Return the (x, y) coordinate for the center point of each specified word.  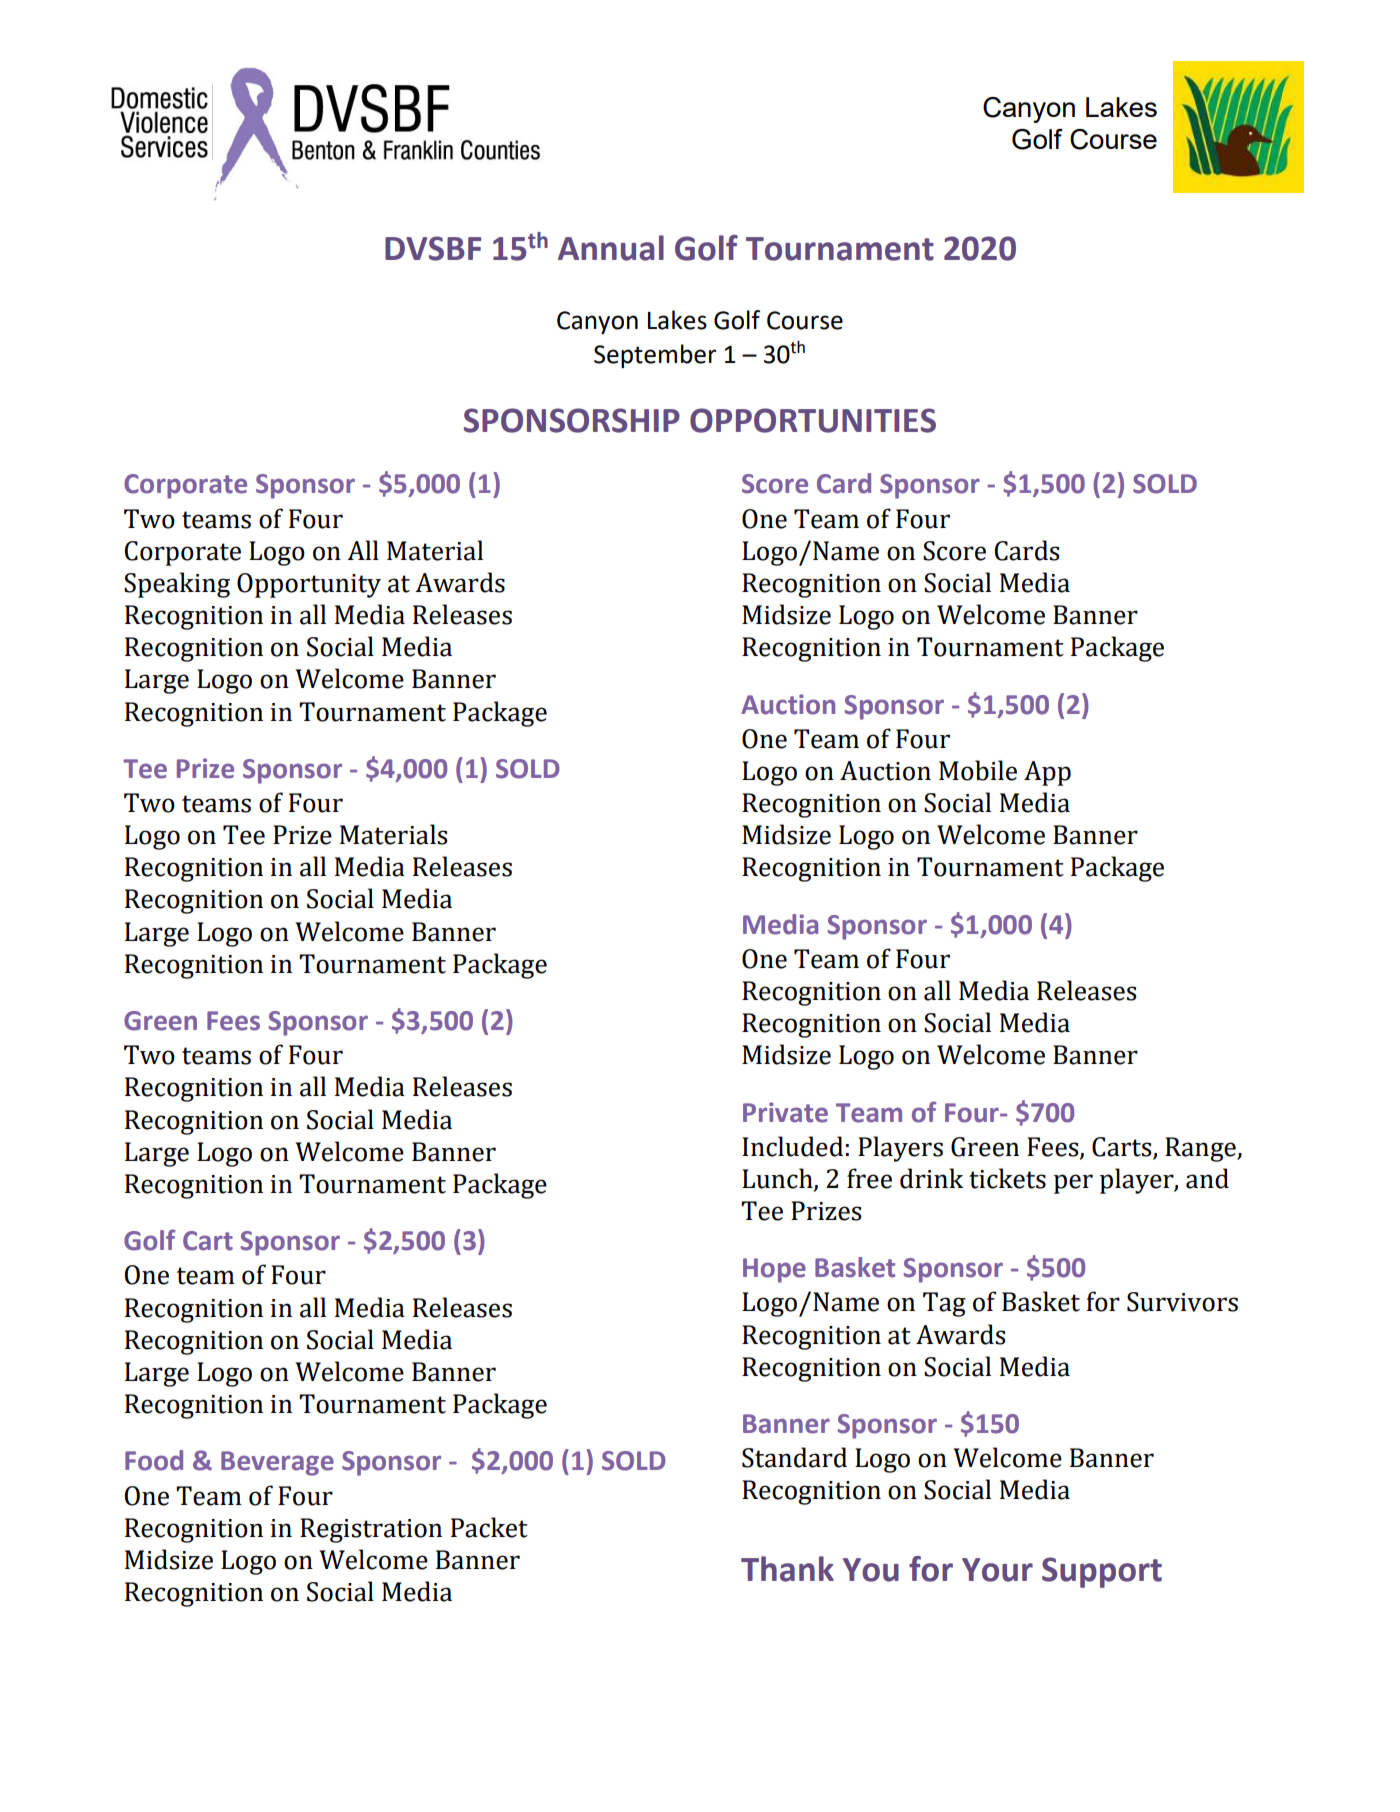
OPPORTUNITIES (813, 420)
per (1073, 1184)
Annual (611, 248)
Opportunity (309, 585)
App (1047, 773)
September (655, 356)
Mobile (978, 770)
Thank (787, 1569)
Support (1102, 1572)
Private (785, 1112)
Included (792, 1146)
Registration (371, 1530)
